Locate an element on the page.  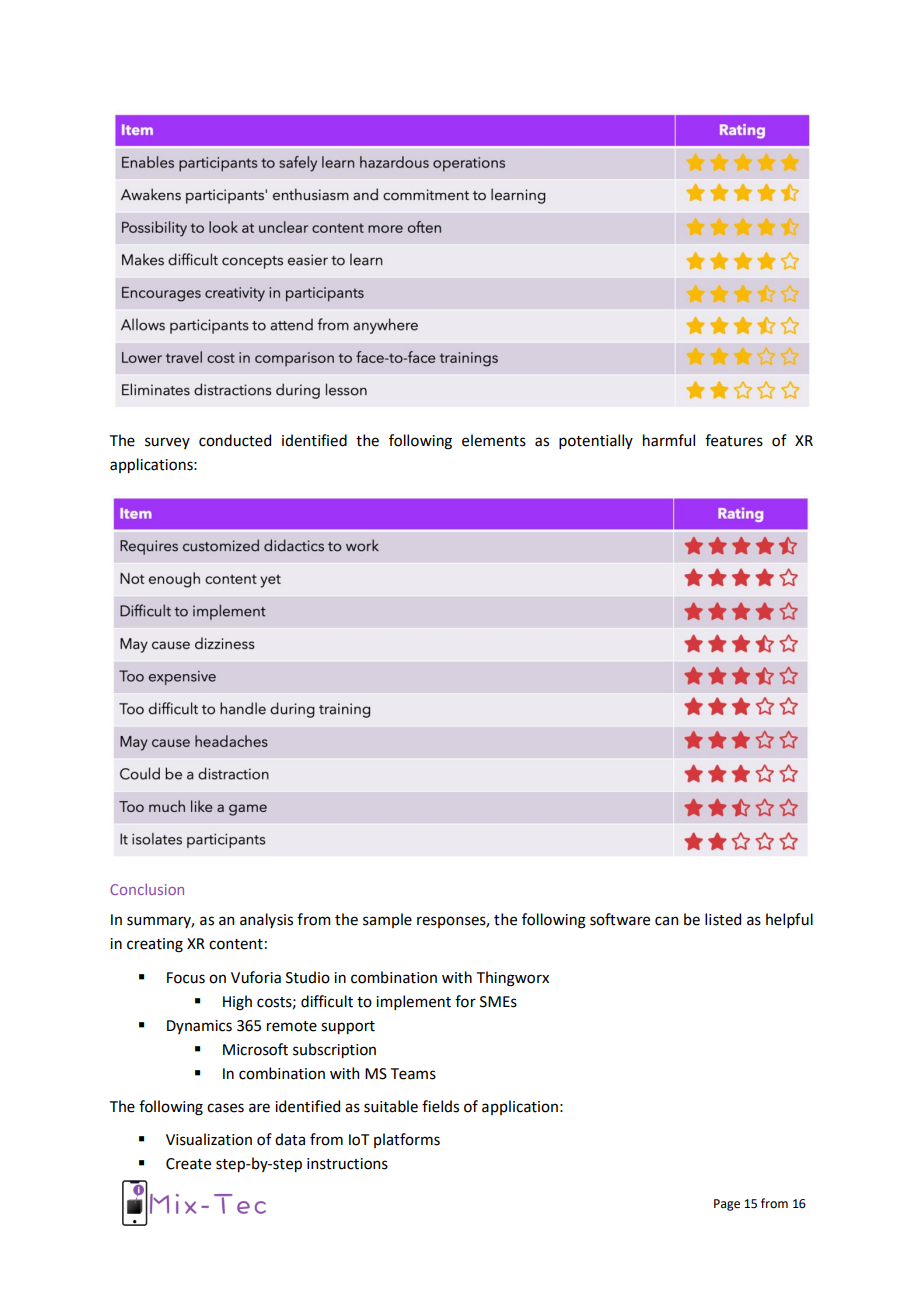
features is located at coordinates (734, 440).
